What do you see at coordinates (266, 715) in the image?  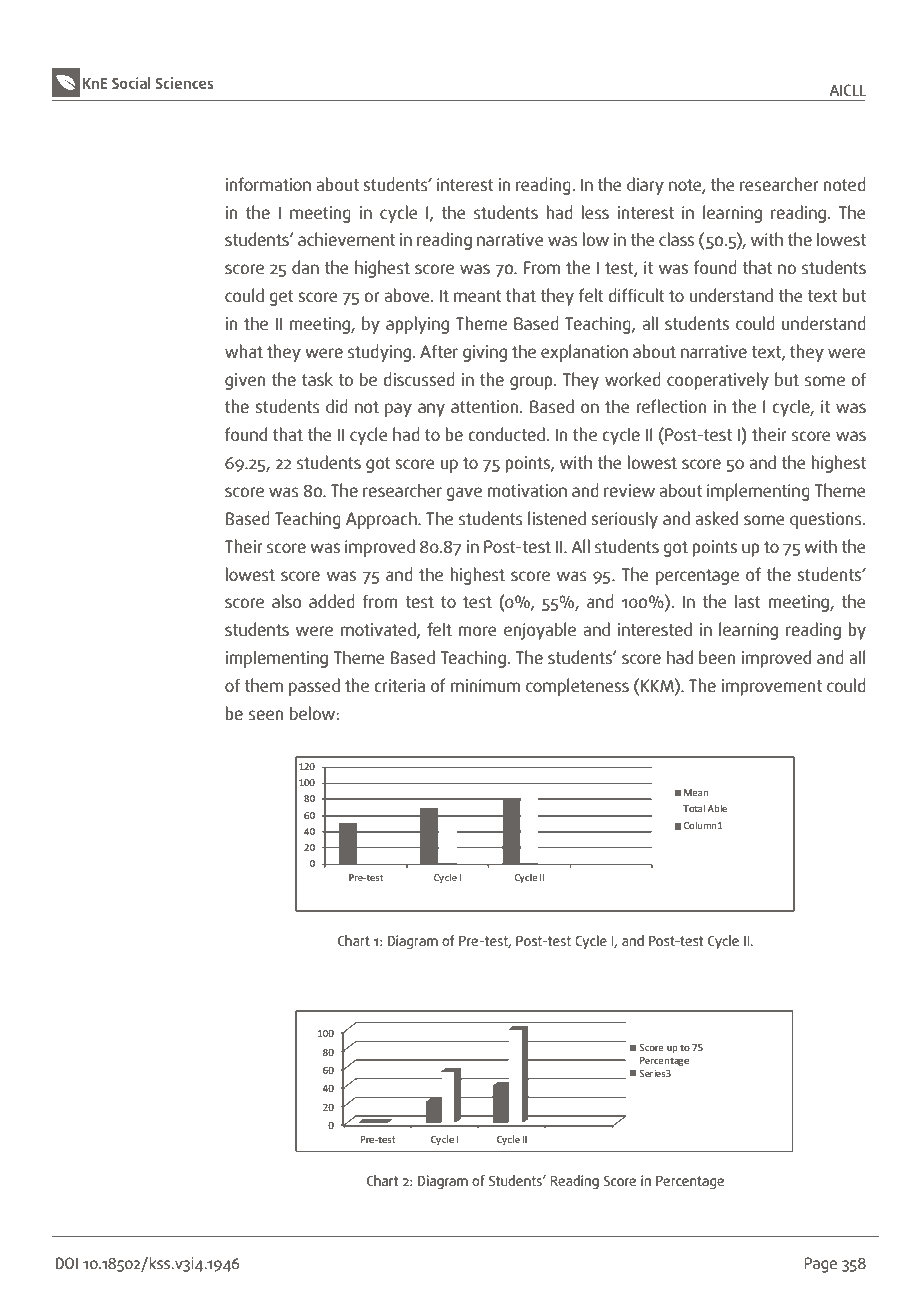 I see `seen` at bounding box center [266, 715].
